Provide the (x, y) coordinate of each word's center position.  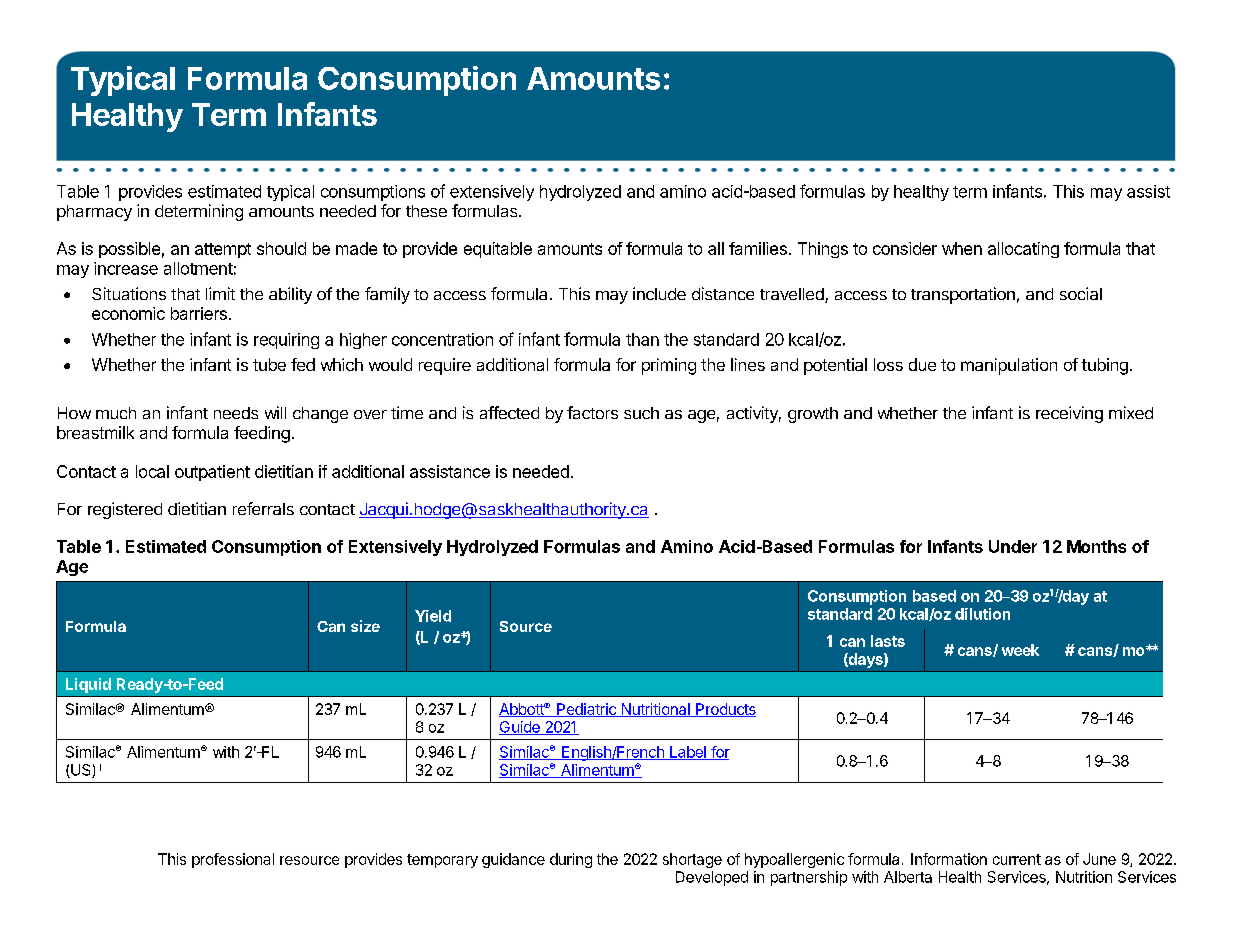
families (758, 248)
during (571, 860)
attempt (223, 250)
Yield (433, 616)
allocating (1023, 250)
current (1017, 859)
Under (1013, 546)
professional (233, 860)
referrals (263, 508)
